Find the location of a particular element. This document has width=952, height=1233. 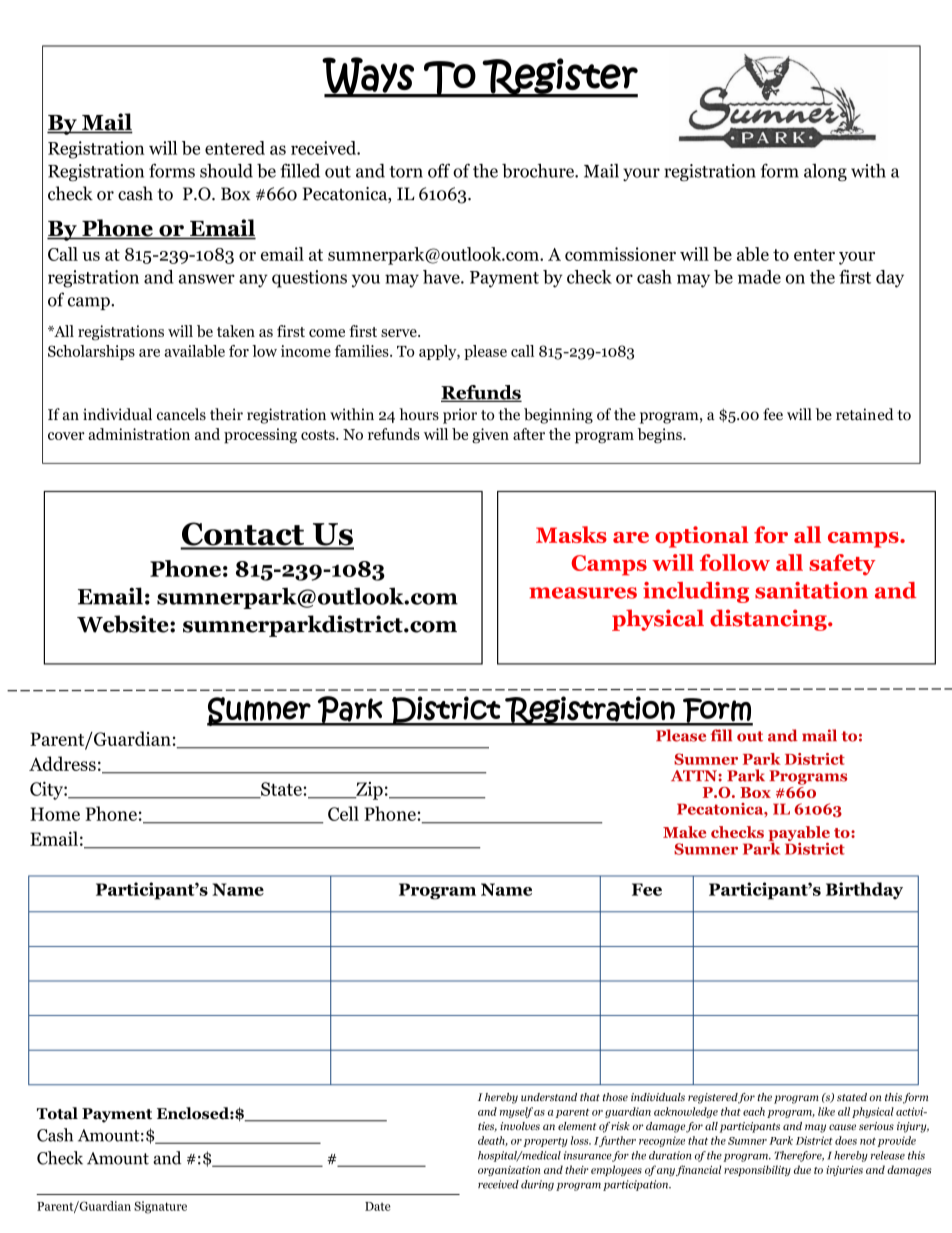

along is located at coordinates (825, 173).
